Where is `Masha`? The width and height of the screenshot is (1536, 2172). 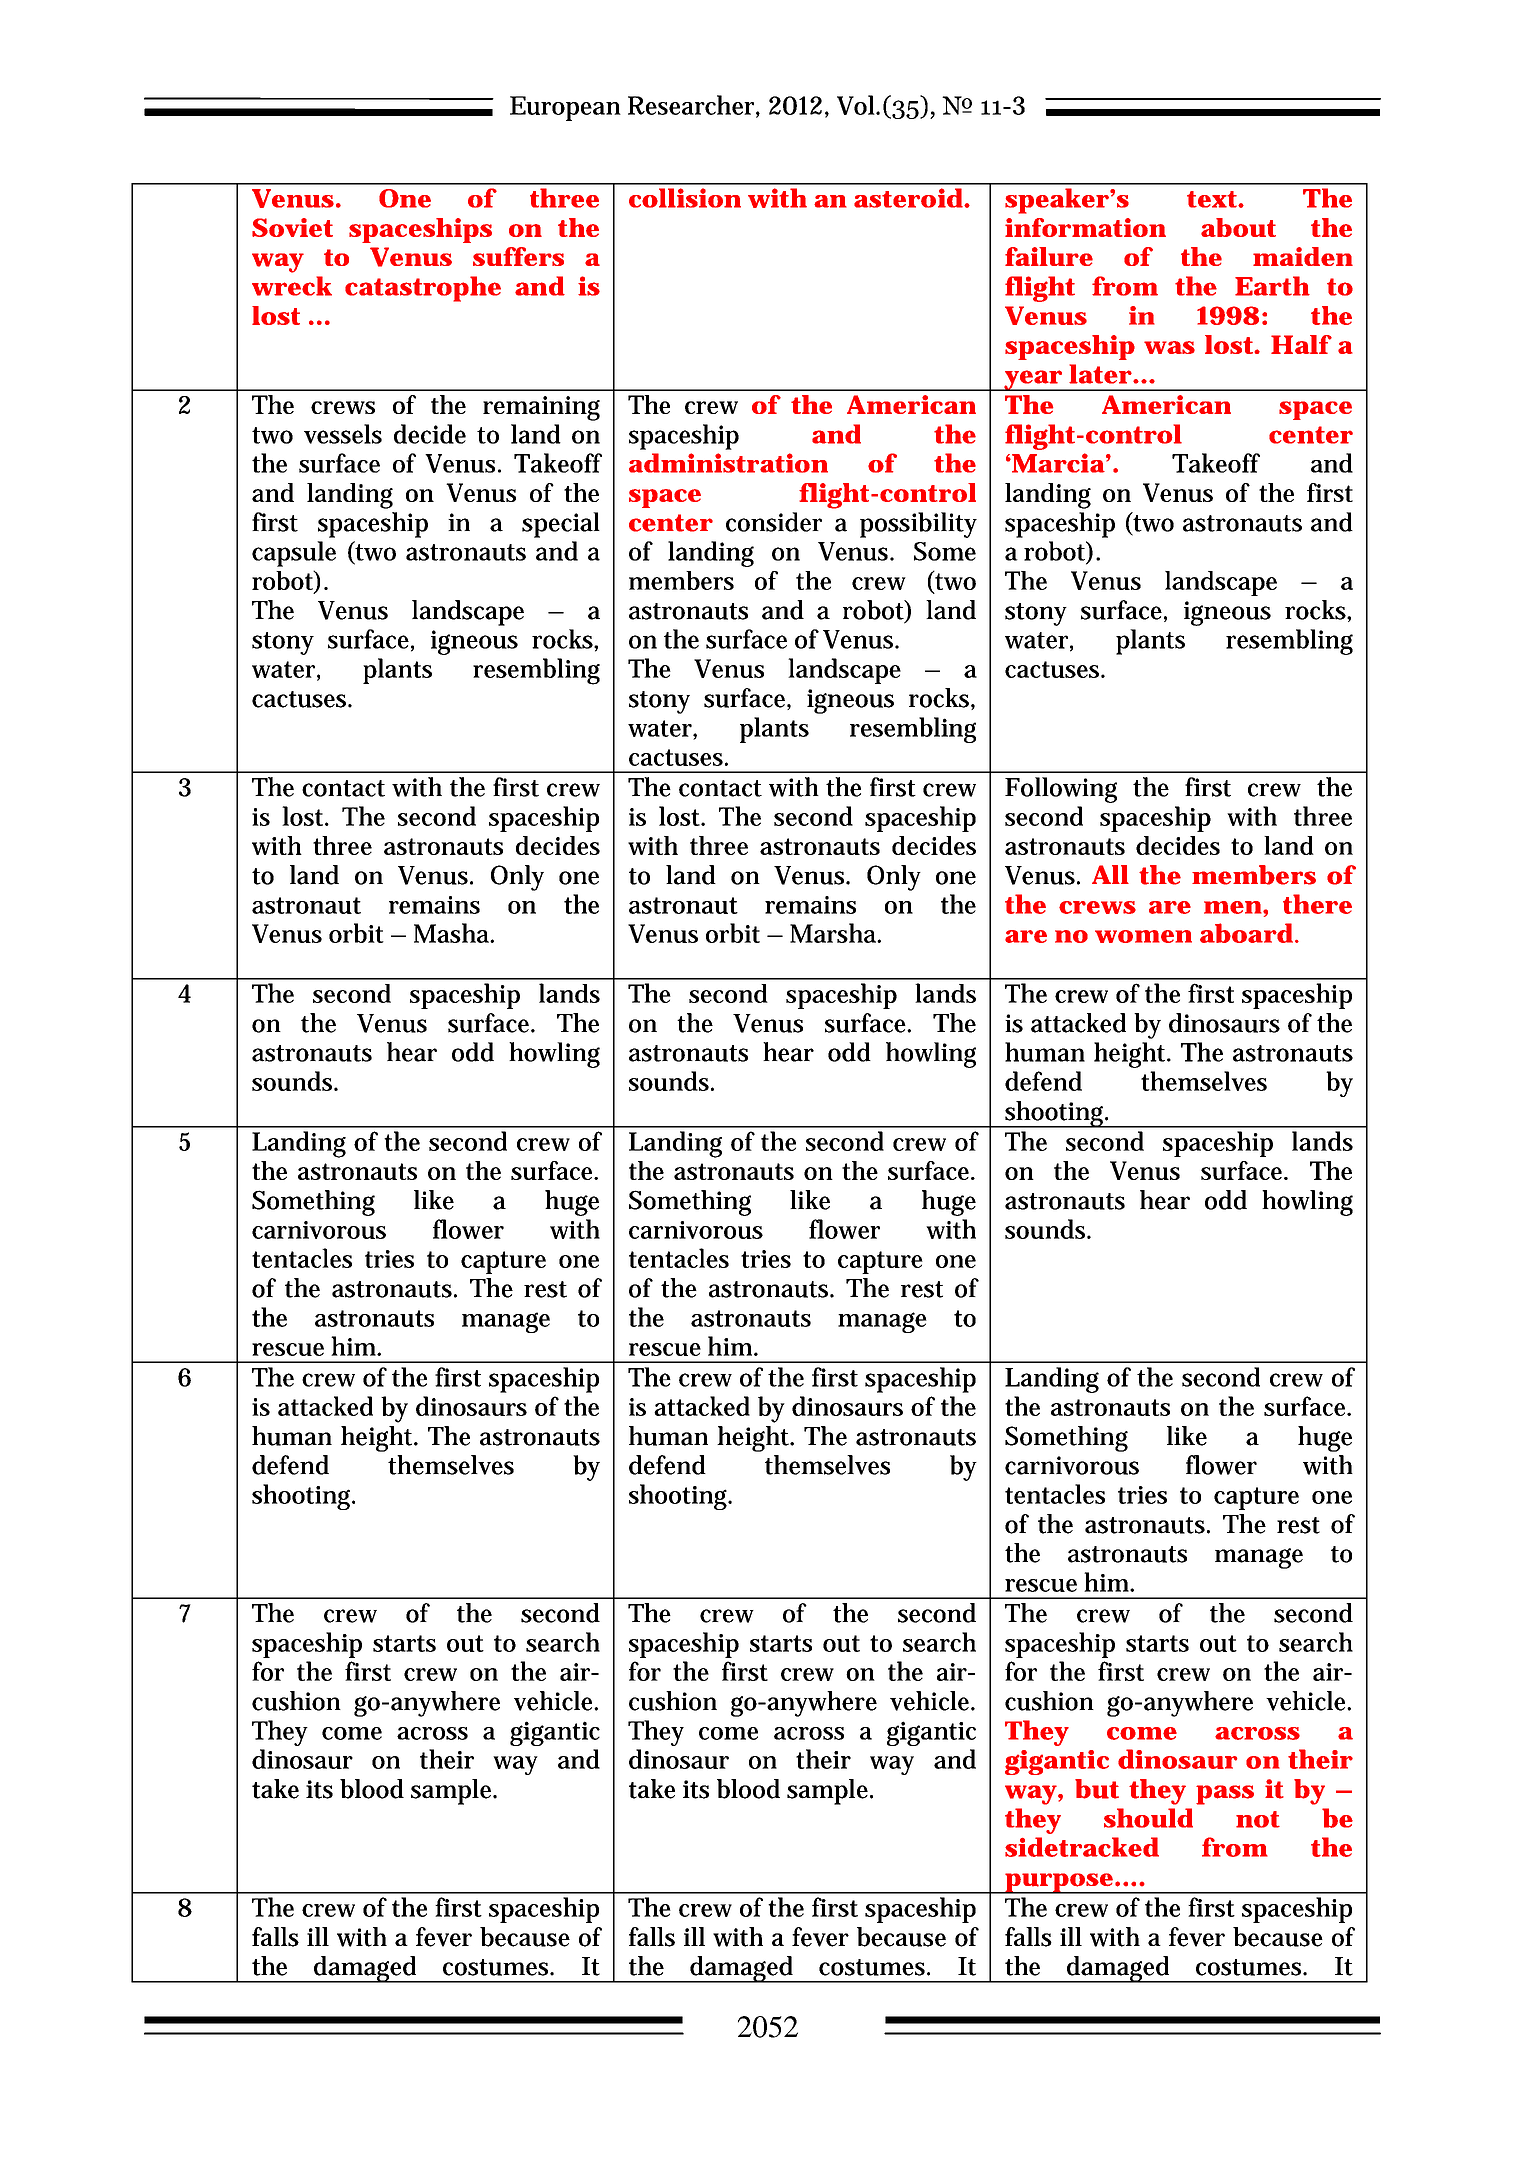
Masha is located at coordinates (453, 933).
